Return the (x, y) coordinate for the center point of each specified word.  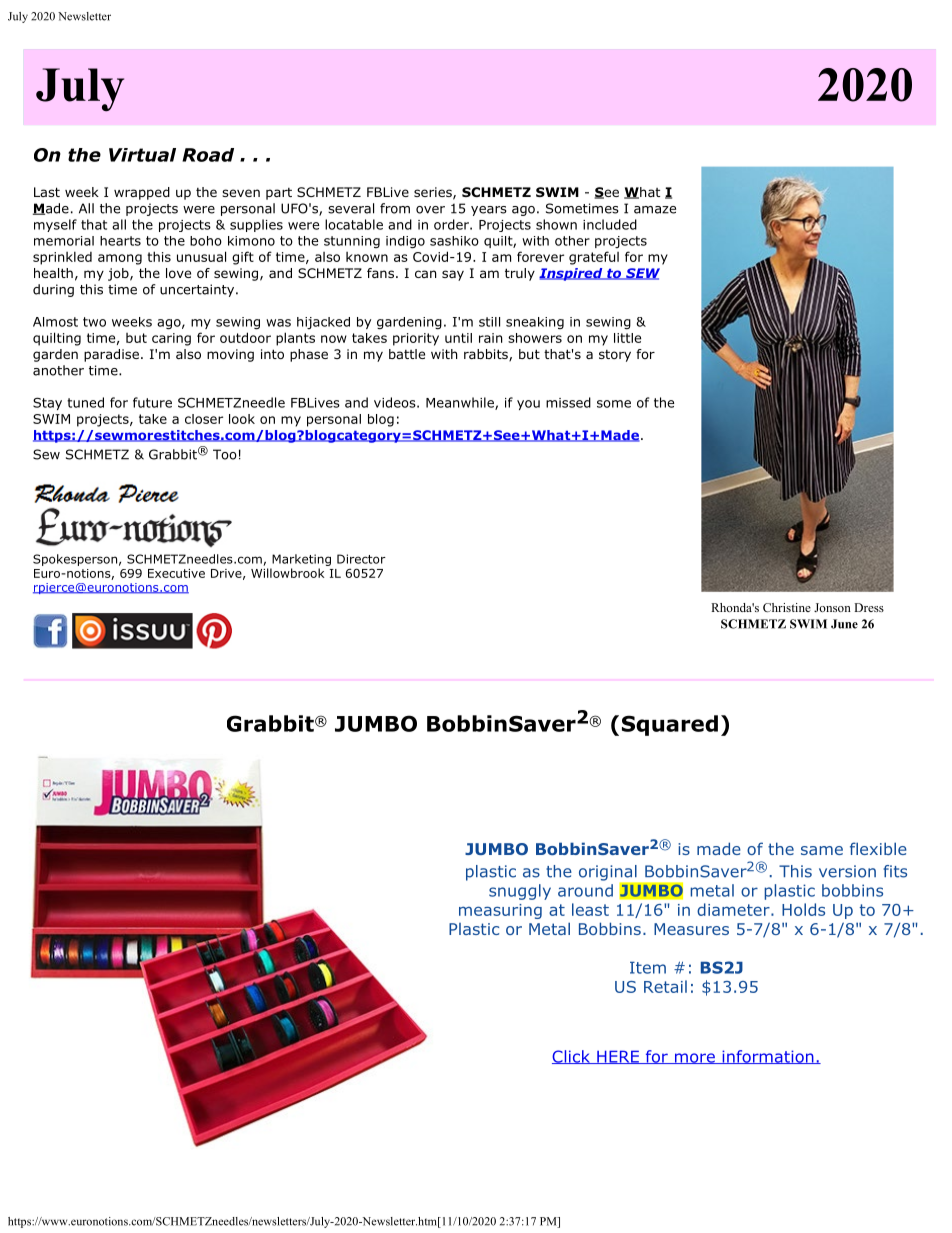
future (152, 402)
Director (361, 559)
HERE (618, 1057)
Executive (176, 573)
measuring (500, 911)
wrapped (142, 193)
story (615, 356)
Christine (787, 607)
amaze (655, 210)
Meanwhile (461, 403)
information (768, 1057)
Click (572, 1057)
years (489, 211)
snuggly (520, 892)
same (822, 850)
